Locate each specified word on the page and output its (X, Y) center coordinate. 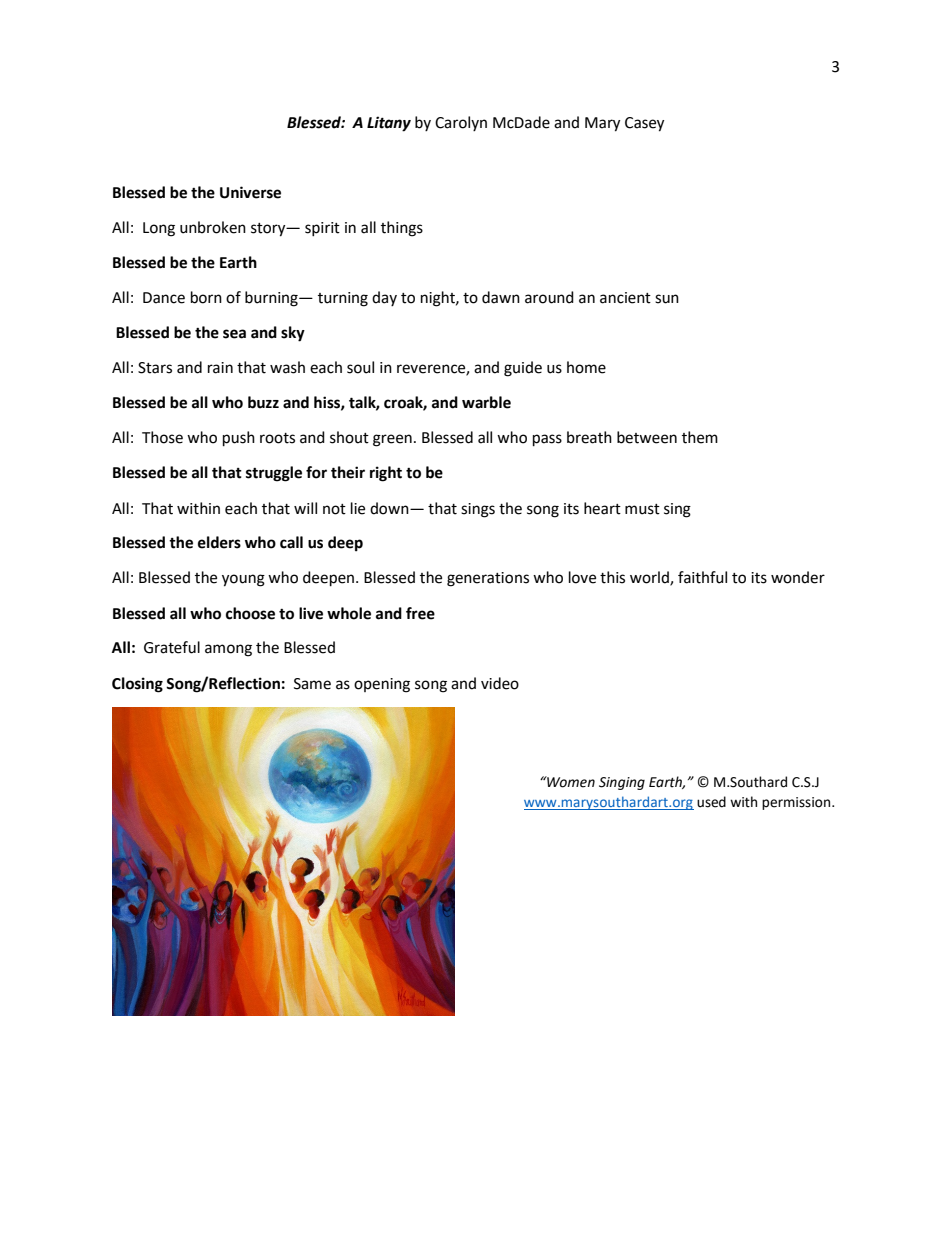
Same (312, 684)
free (420, 613)
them (700, 437)
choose (250, 613)
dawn (501, 297)
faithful (702, 577)
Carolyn (461, 123)
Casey (644, 124)
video (500, 683)
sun (667, 299)
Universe (250, 192)
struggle (274, 474)
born (206, 297)
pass (547, 440)
